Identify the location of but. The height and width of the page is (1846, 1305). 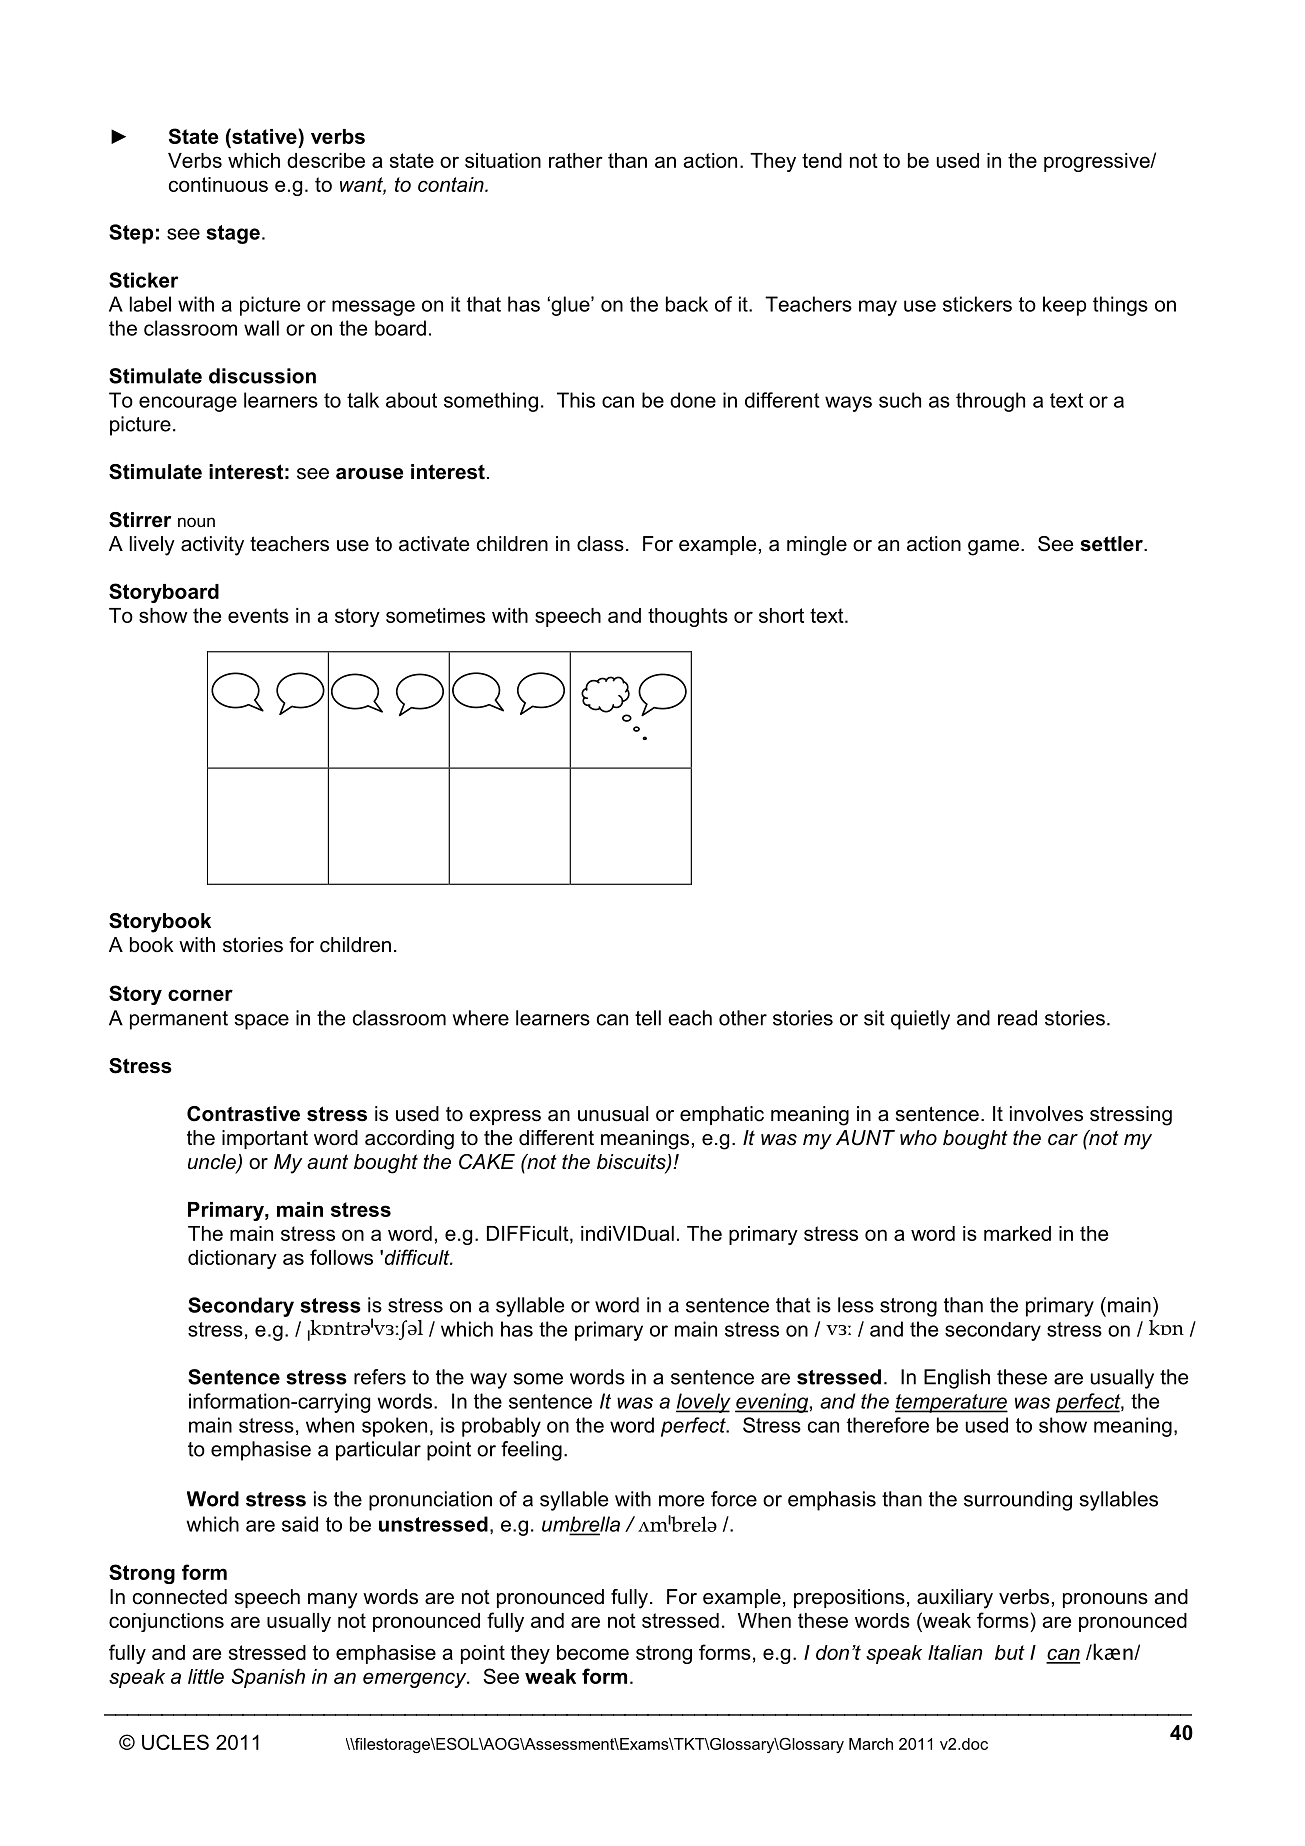
(1010, 1652).
